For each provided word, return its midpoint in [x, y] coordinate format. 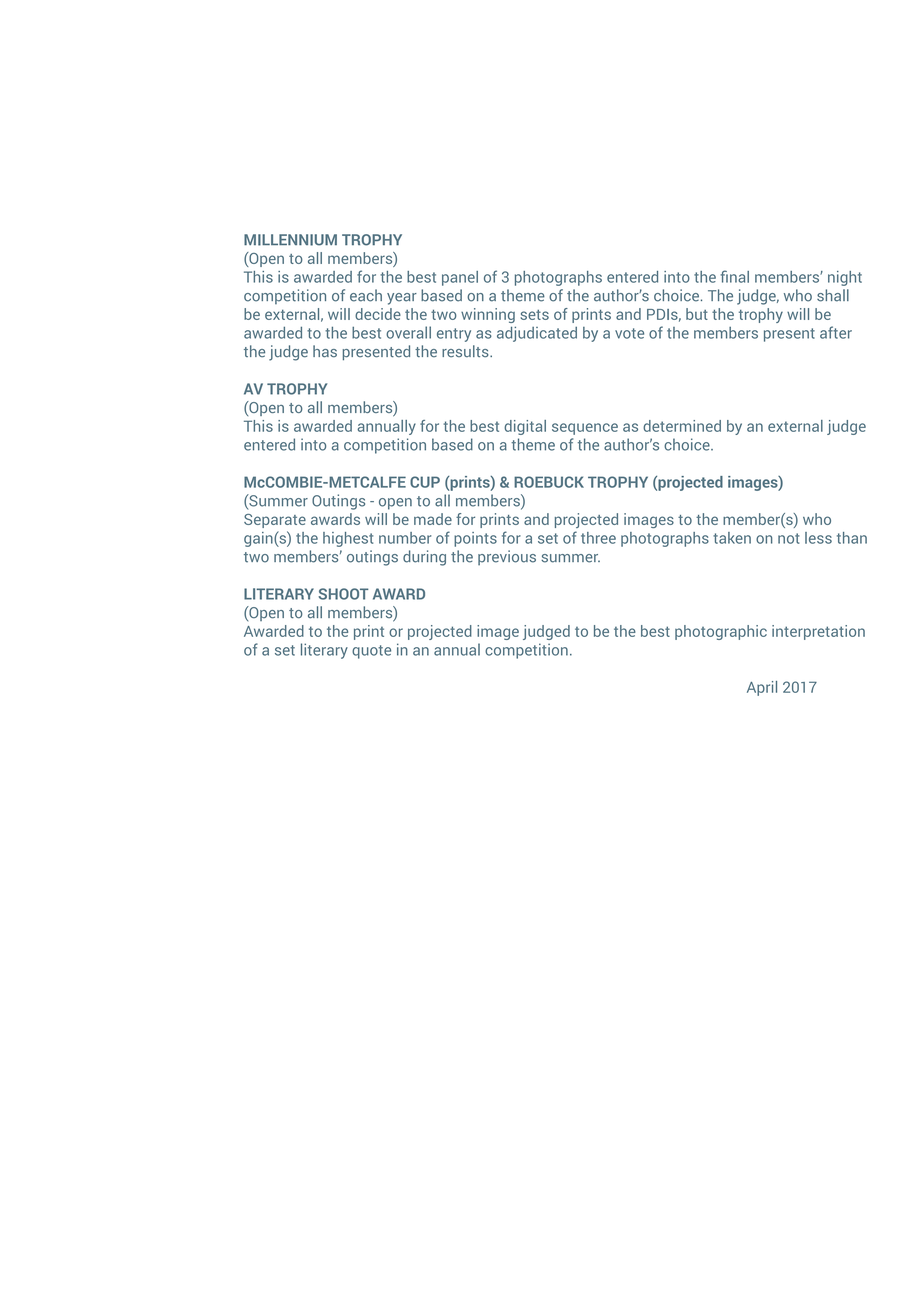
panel [460, 278]
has [325, 351]
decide [378, 314]
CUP [425, 482]
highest [348, 539]
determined [682, 426]
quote [371, 652]
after [836, 332]
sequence [585, 429]
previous [507, 558]
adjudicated [537, 334]
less [818, 538]
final [735, 276]
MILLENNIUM [290, 240]
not [789, 538]
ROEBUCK [549, 482]
